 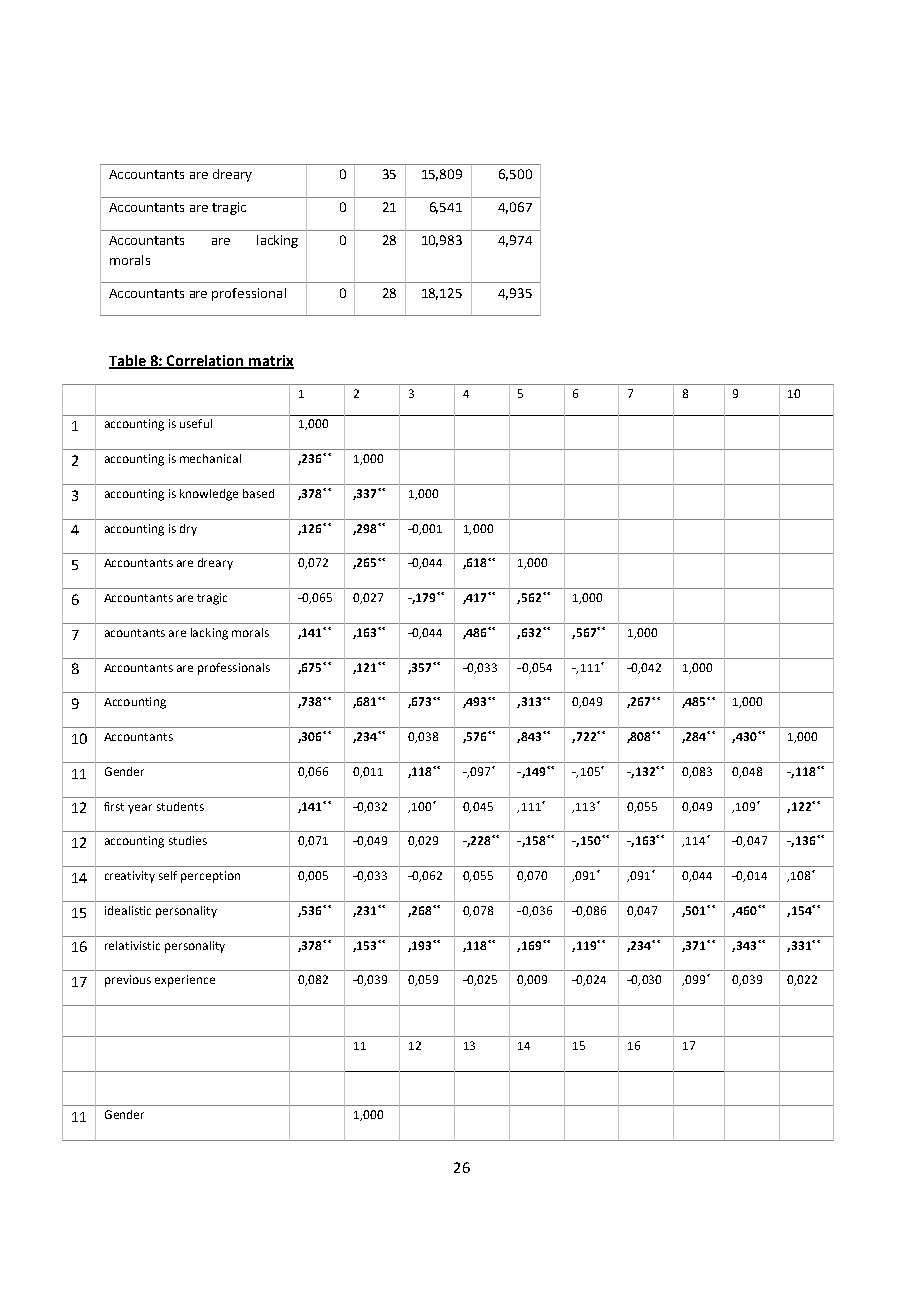 What do you see at coordinates (180, 806) in the document?
I see `students` at bounding box center [180, 806].
